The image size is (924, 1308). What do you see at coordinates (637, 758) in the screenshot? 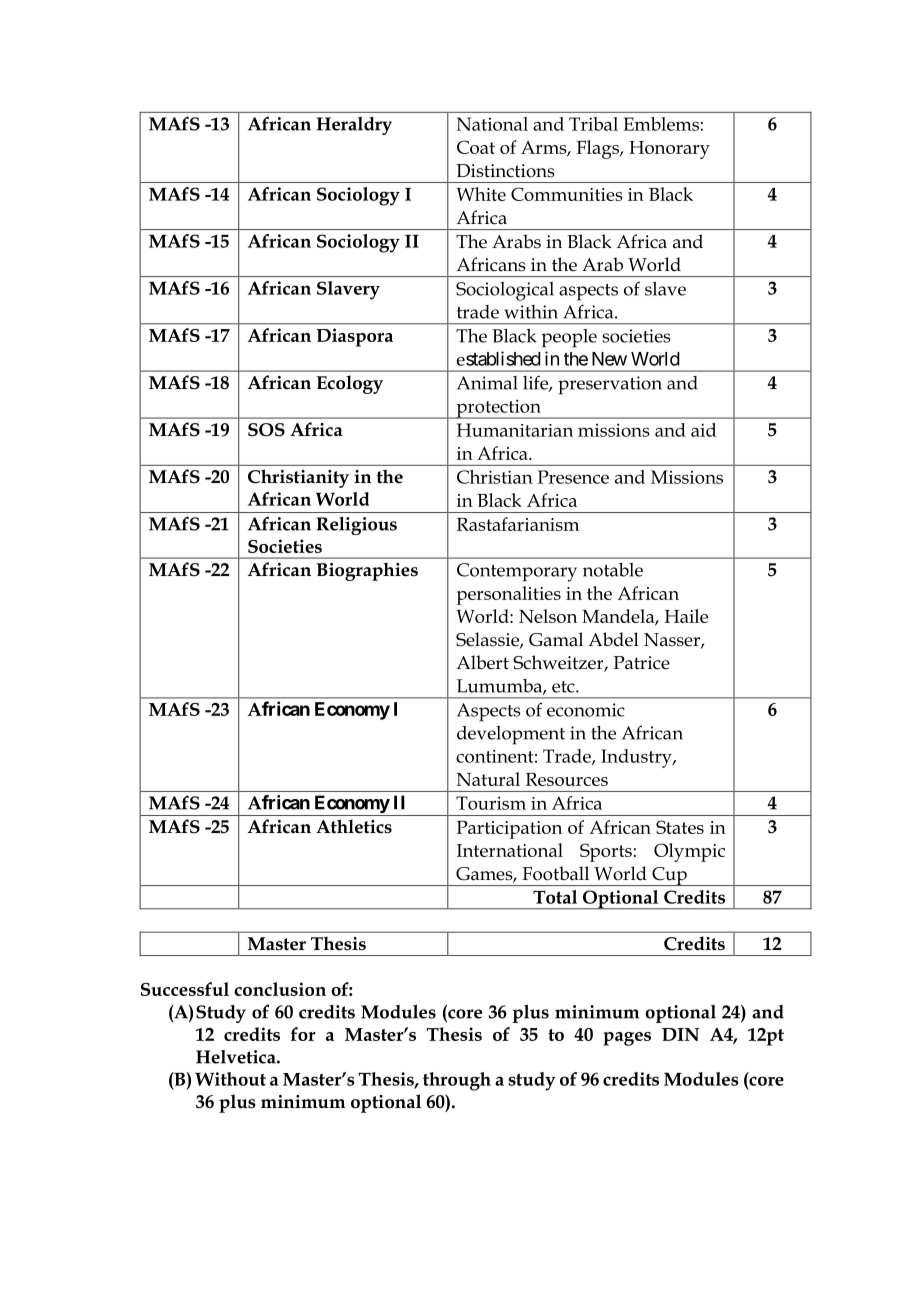
I see `Industry` at bounding box center [637, 758].
